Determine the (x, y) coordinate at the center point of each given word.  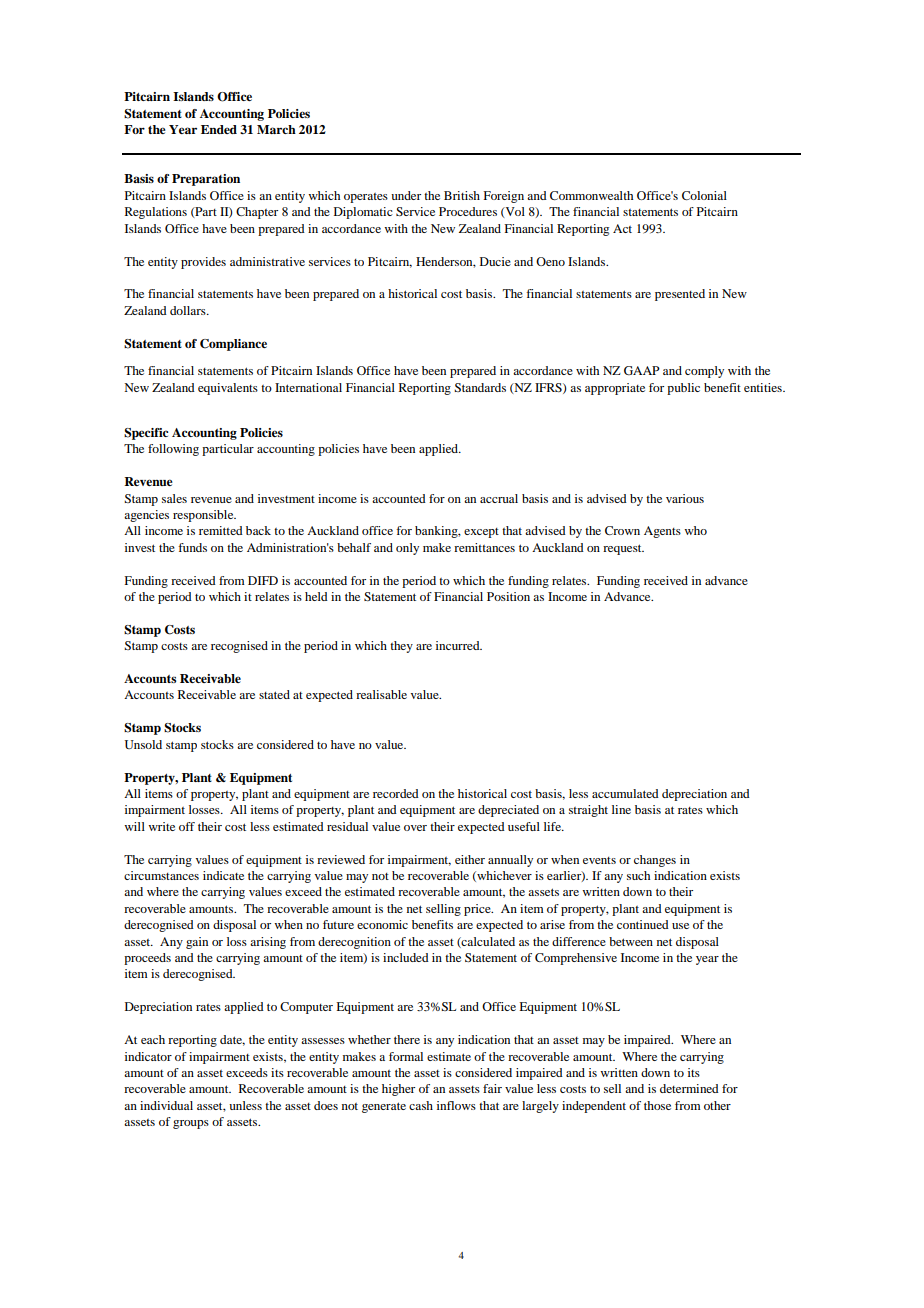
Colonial (704, 195)
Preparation (206, 180)
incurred (459, 645)
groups (191, 1124)
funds (192, 547)
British (462, 195)
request (623, 549)
